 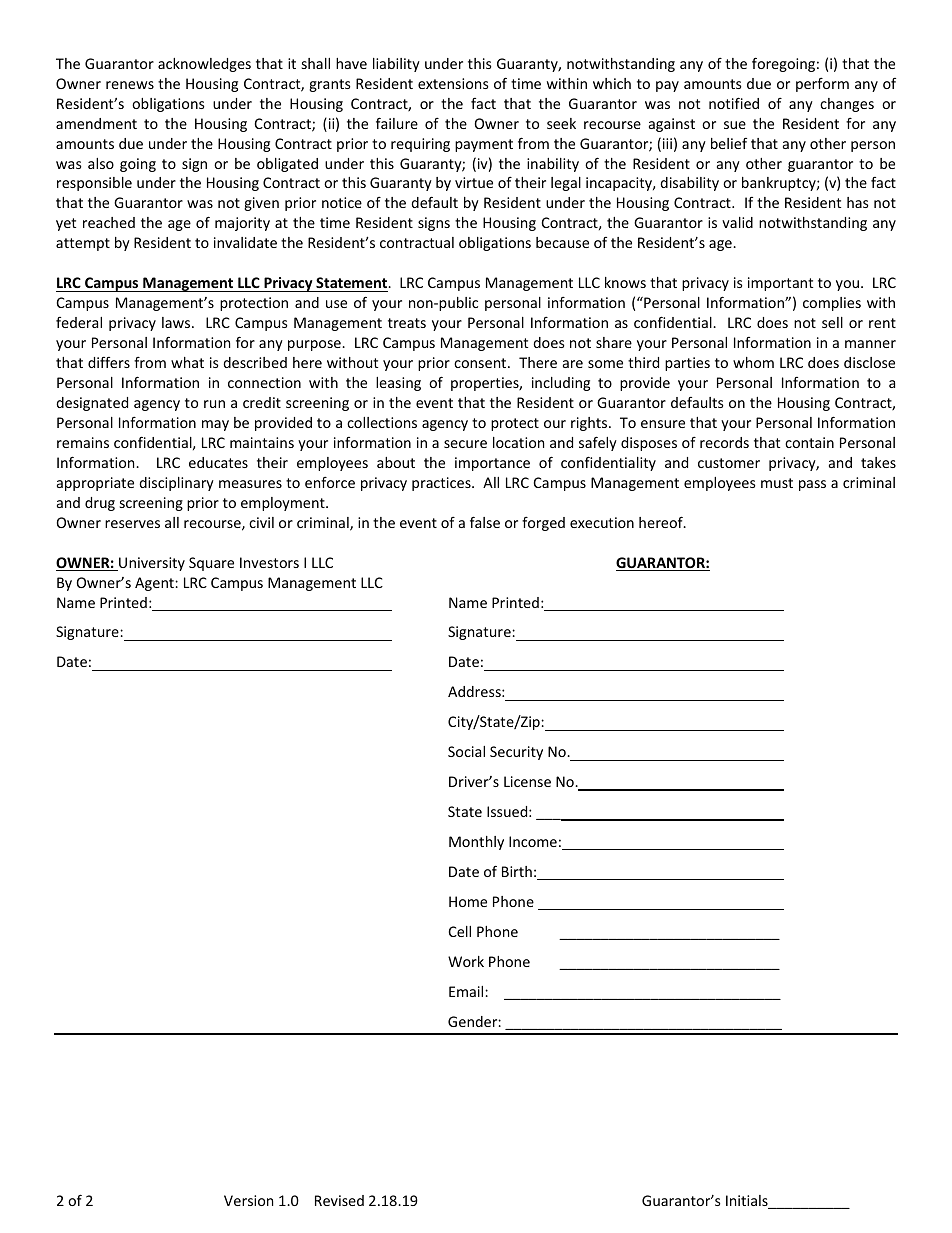 I want to click on Agent, so click(x=155, y=584).
